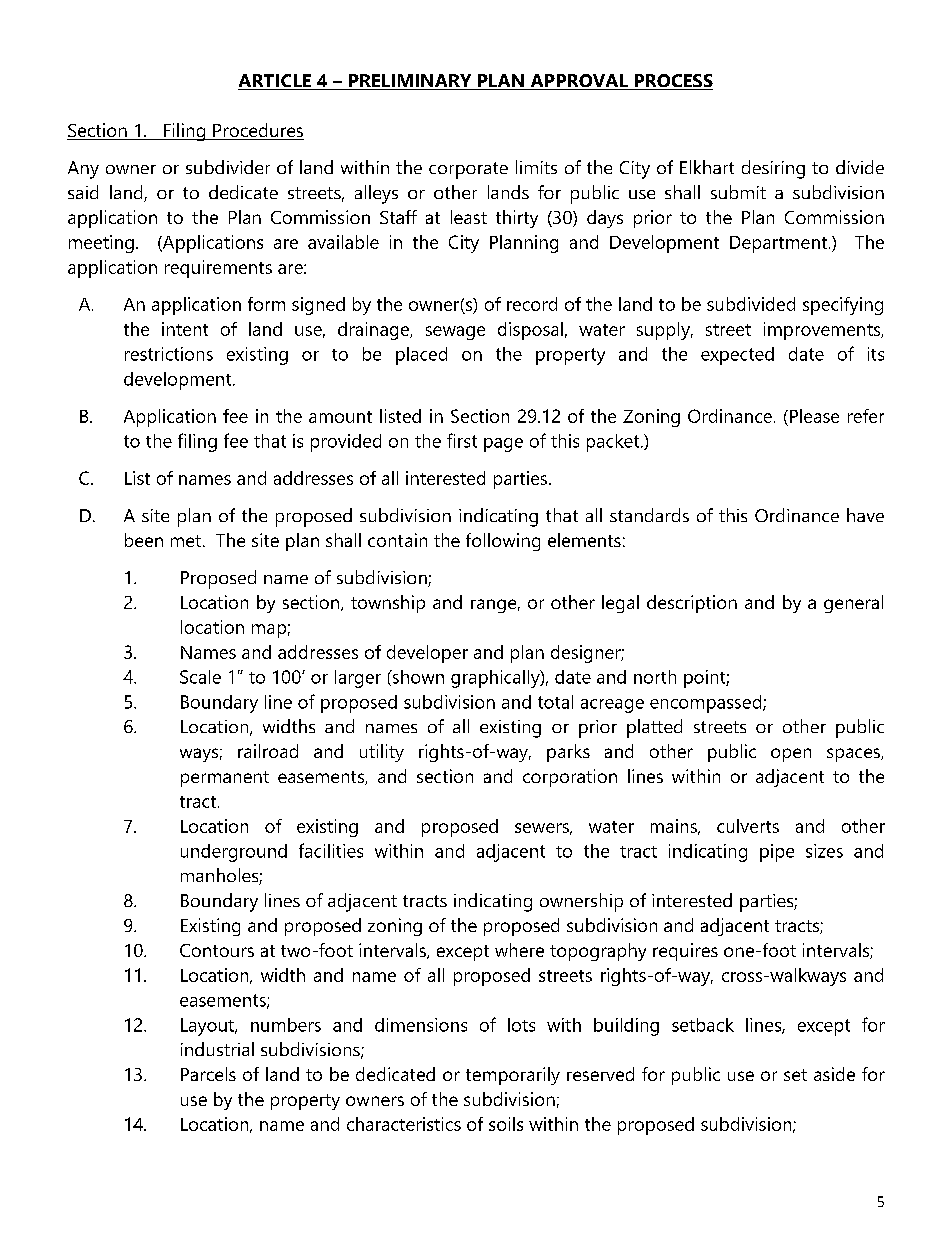 The height and width of the image is (1233, 952). What do you see at coordinates (208, 1074) in the image?
I see `Parcels` at bounding box center [208, 1074].
